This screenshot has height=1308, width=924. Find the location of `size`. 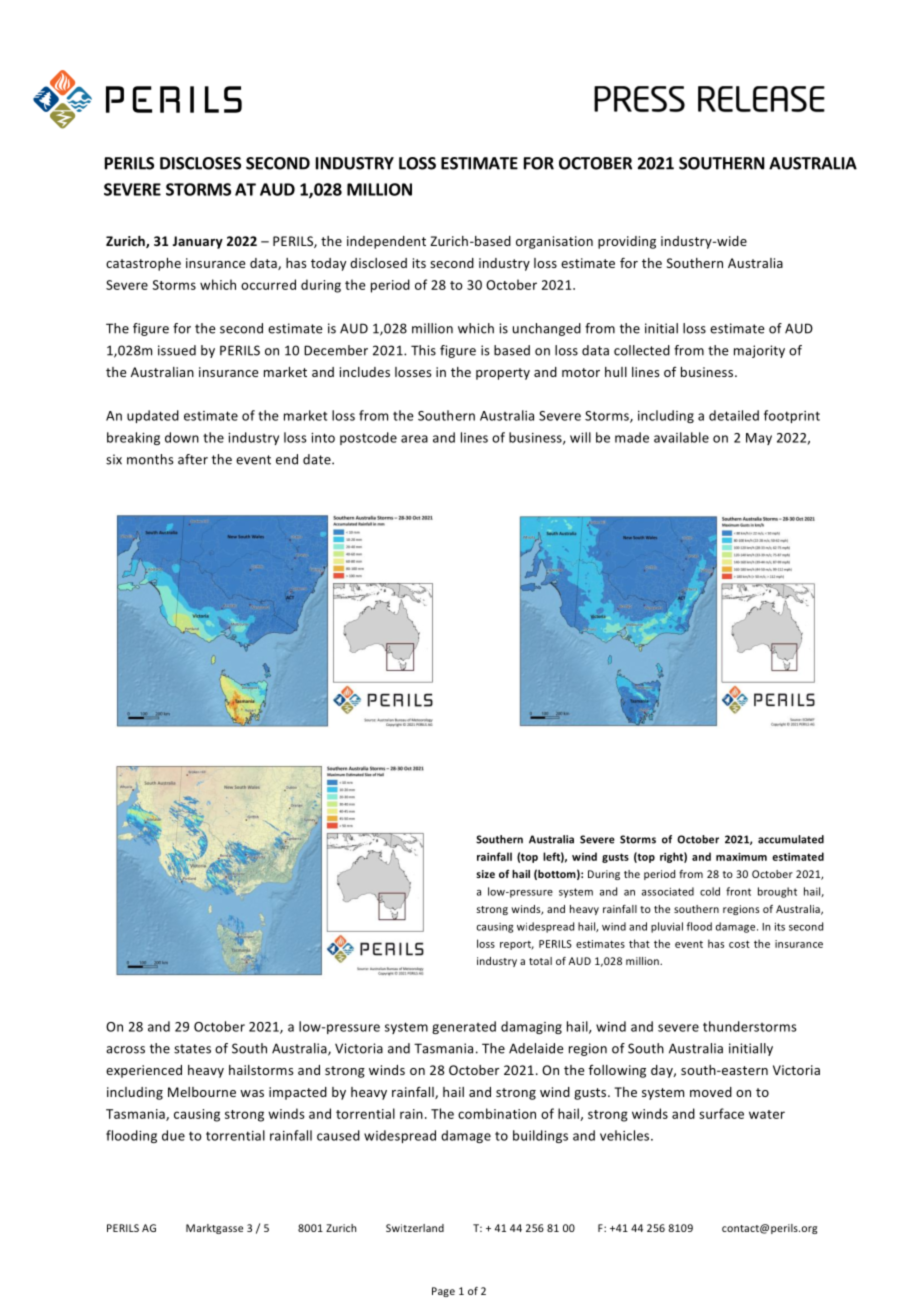

size is located at coordinates (485, 874).
